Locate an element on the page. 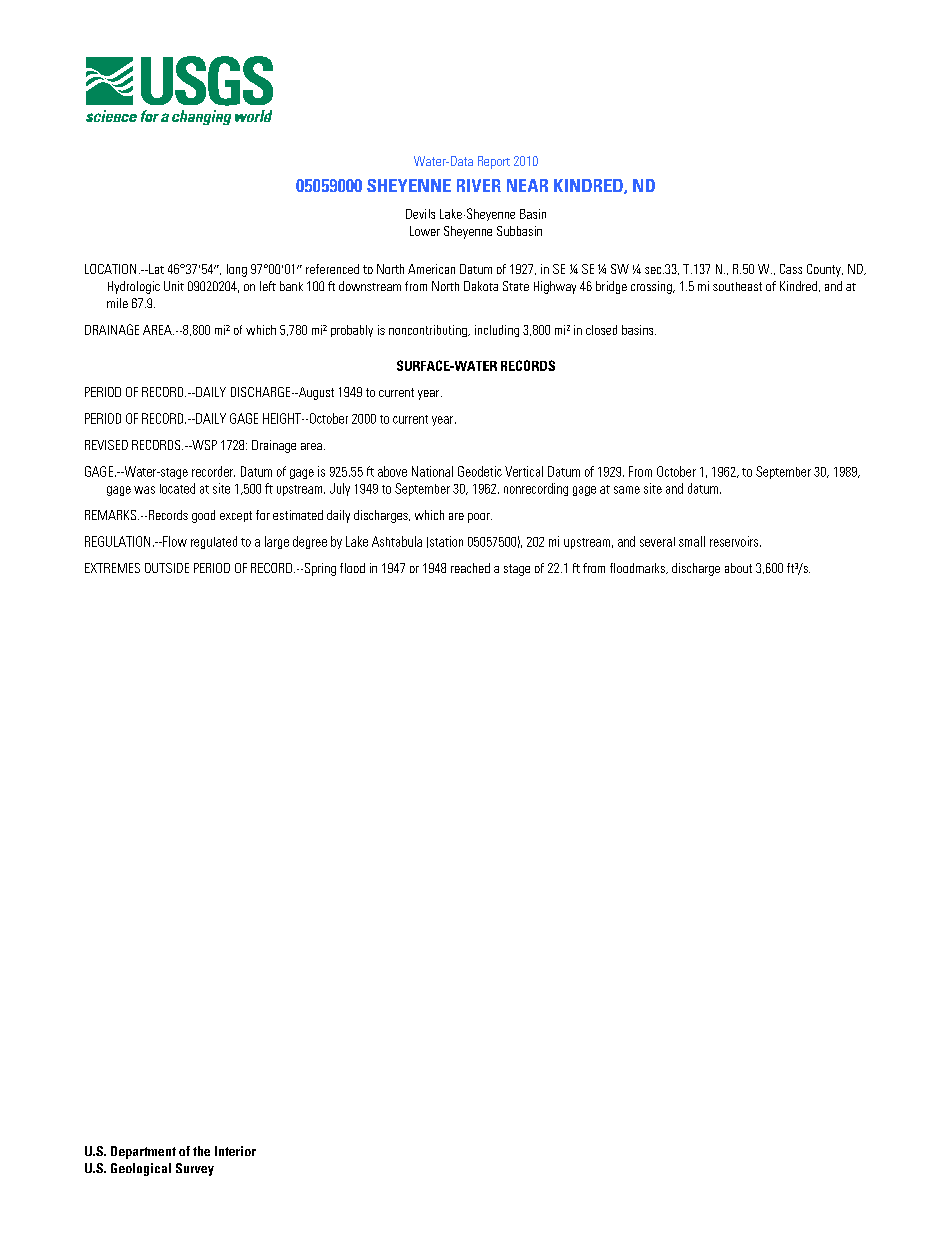  reservoirs is located at coordinates (735, 541).
